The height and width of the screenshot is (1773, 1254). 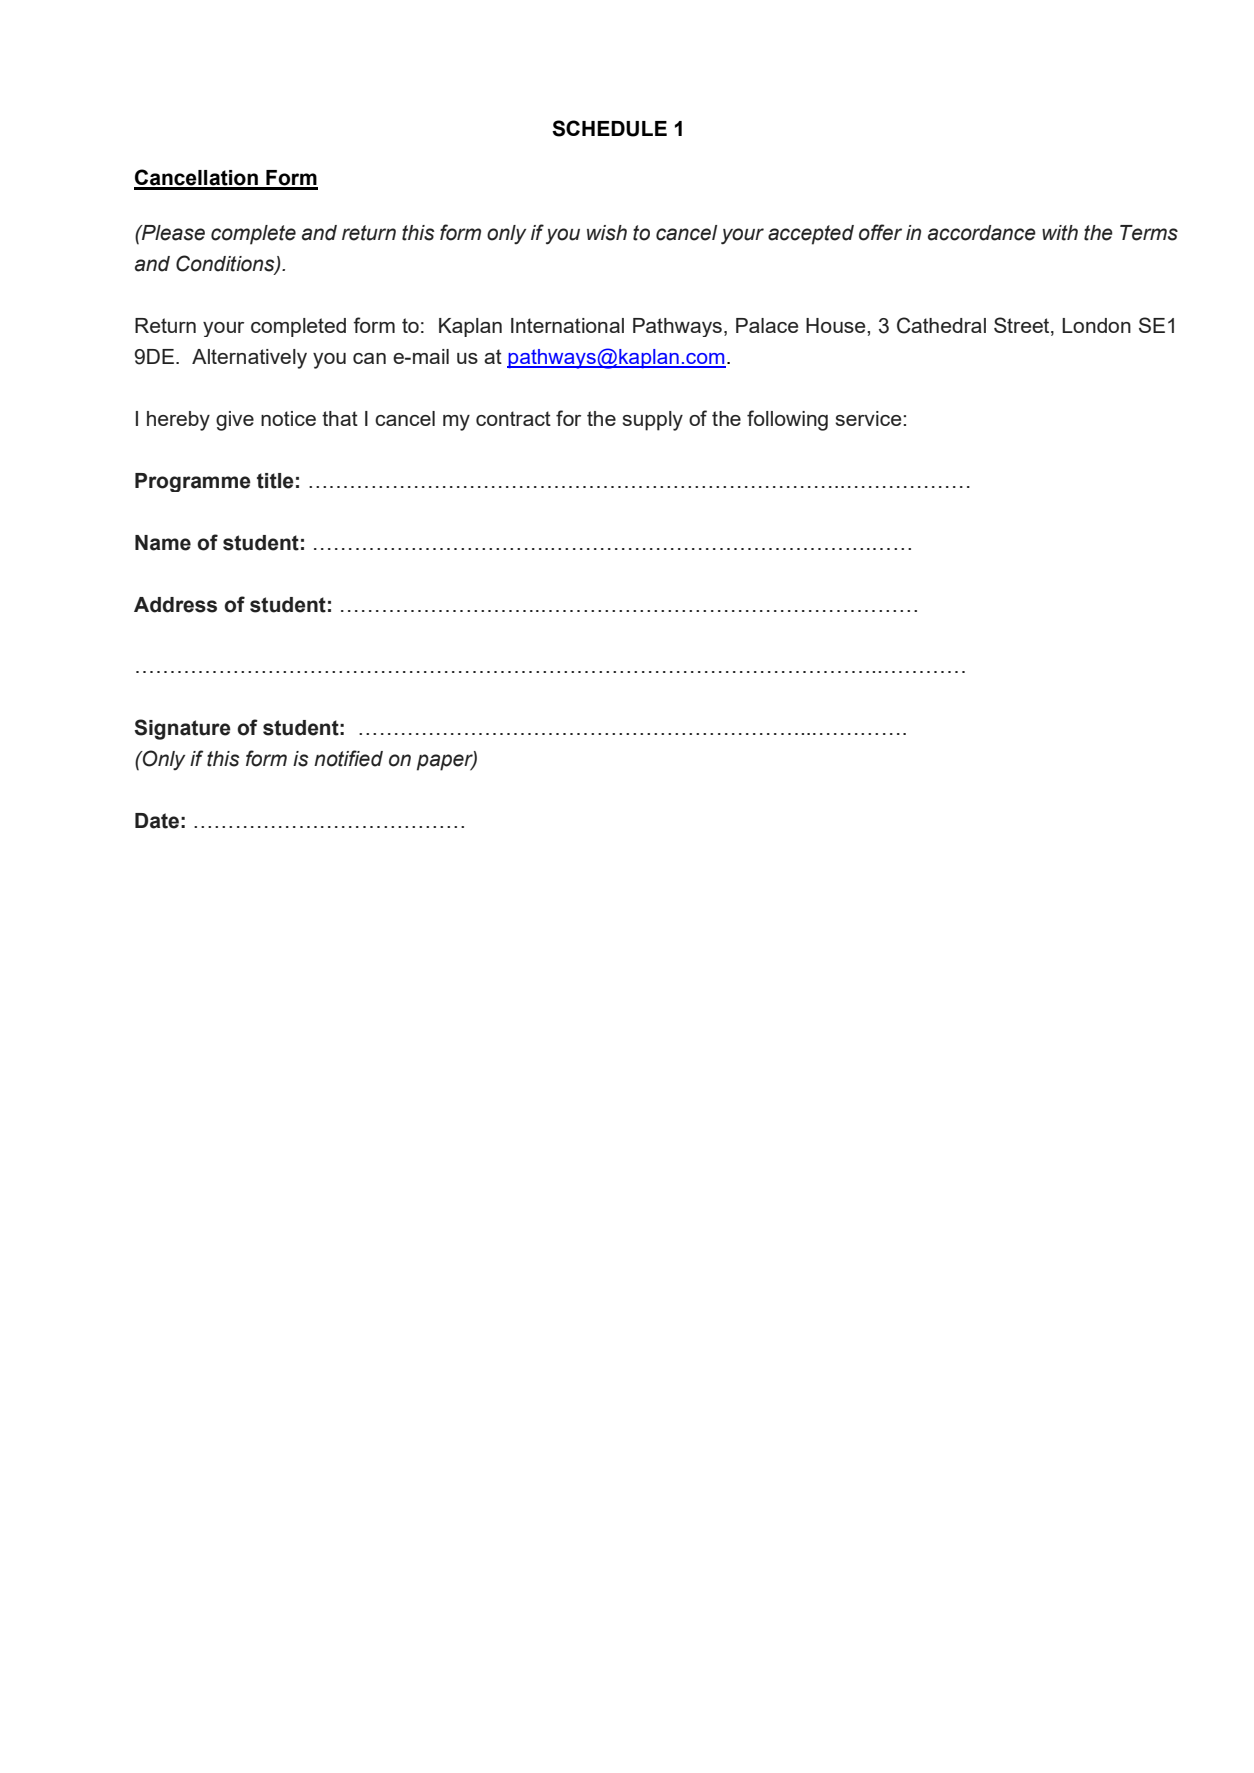 I want to click on service, so click(x=869, y=418).
